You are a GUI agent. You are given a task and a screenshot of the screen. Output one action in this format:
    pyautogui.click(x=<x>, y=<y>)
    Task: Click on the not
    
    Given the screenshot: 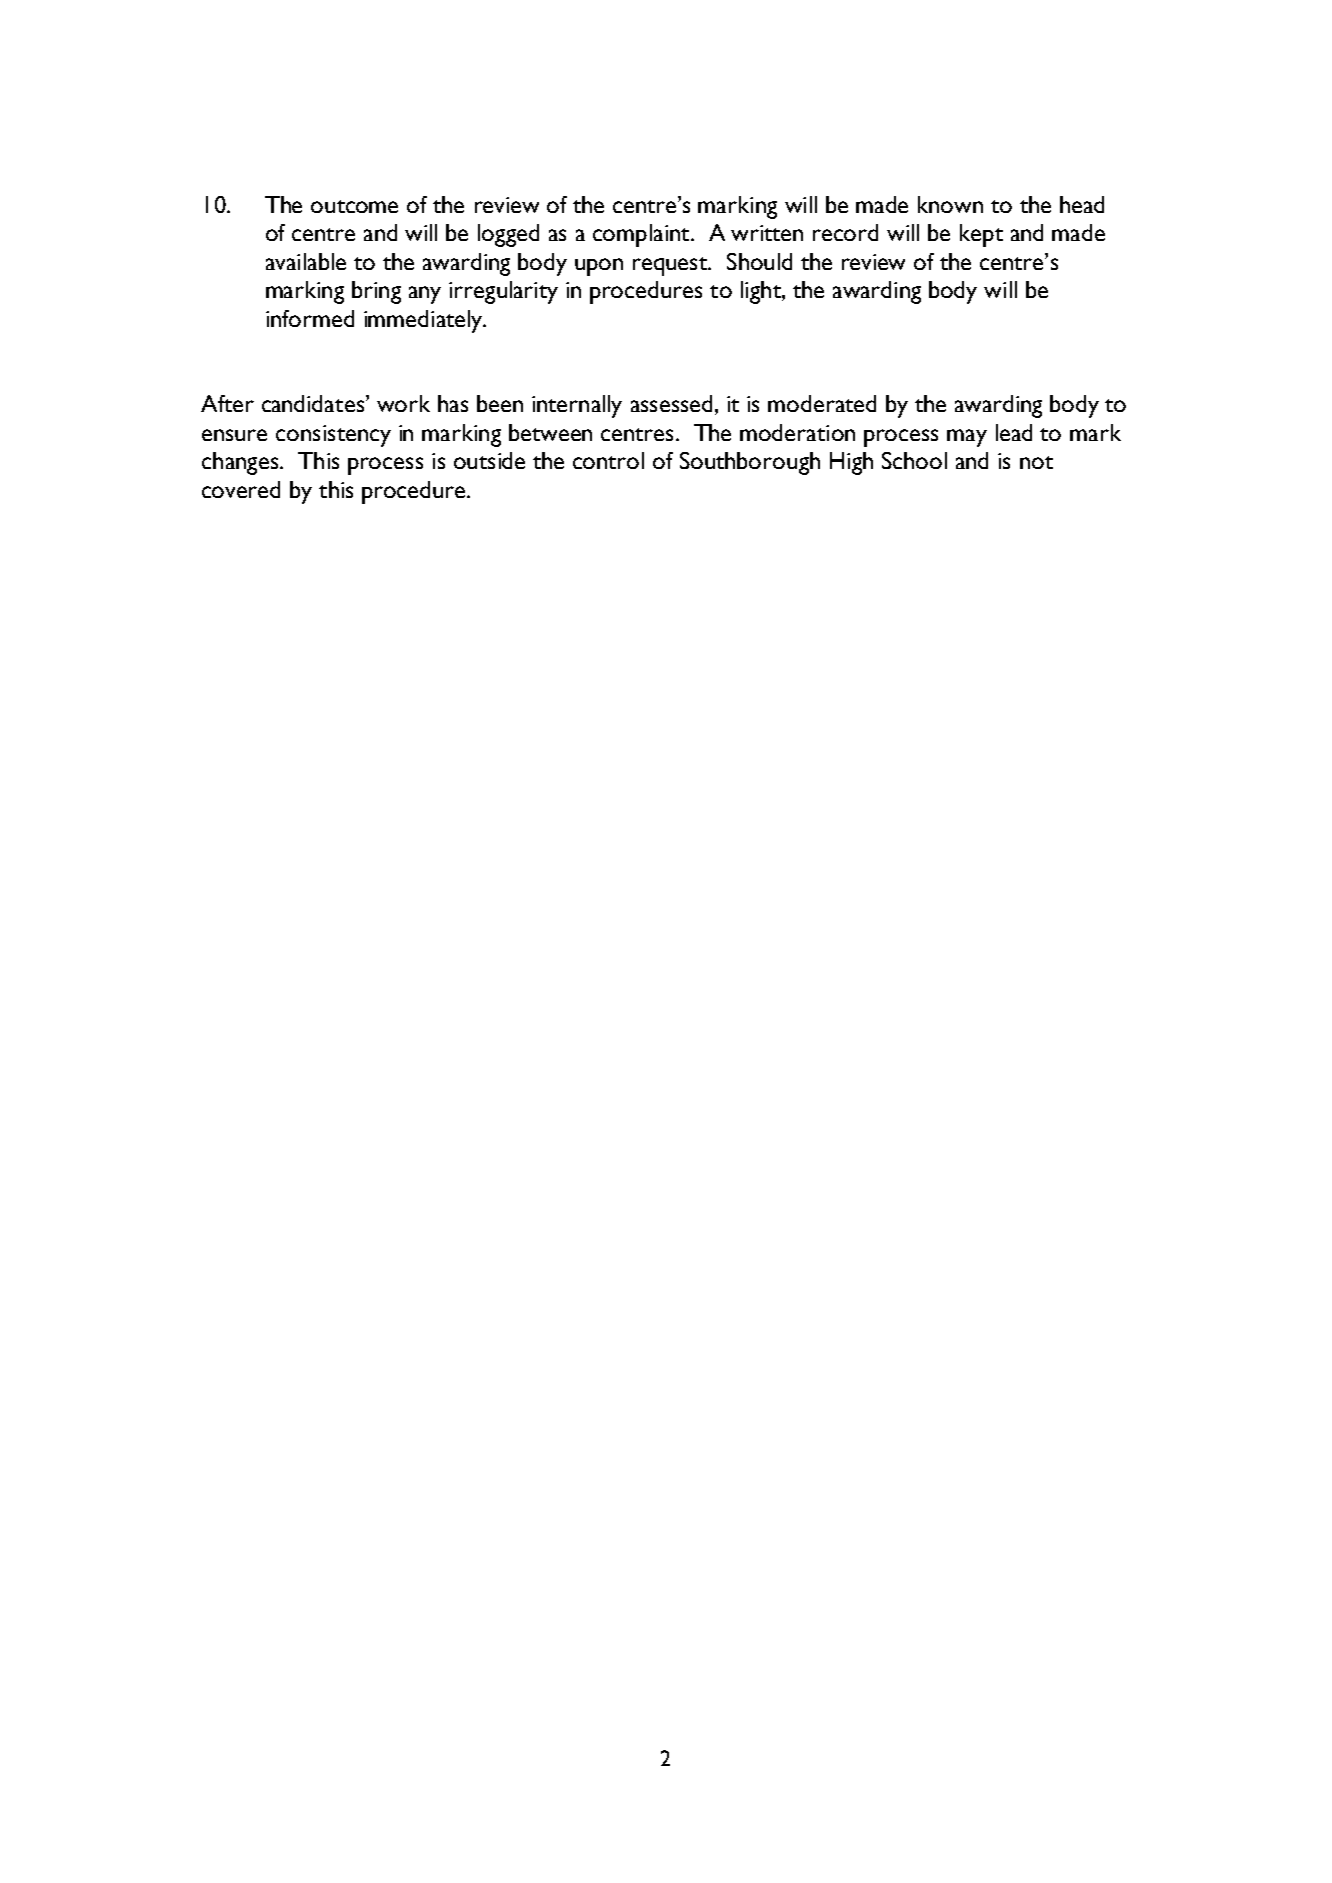 What is the action you would take?
    pyautogui.click(x=1036, y=462)
